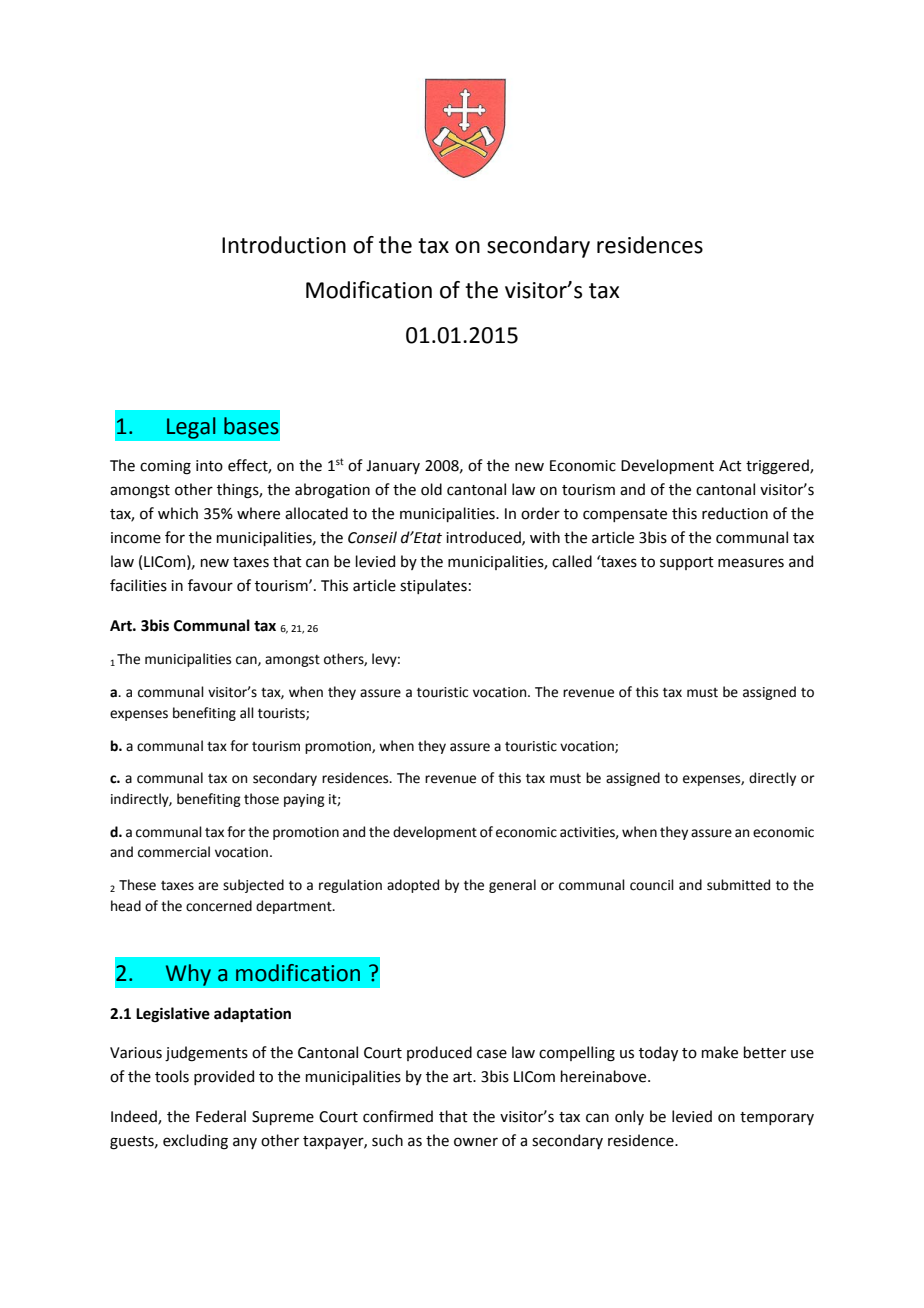 The image size is (924, 1308). I want to click on measures, so click(751, 563).
